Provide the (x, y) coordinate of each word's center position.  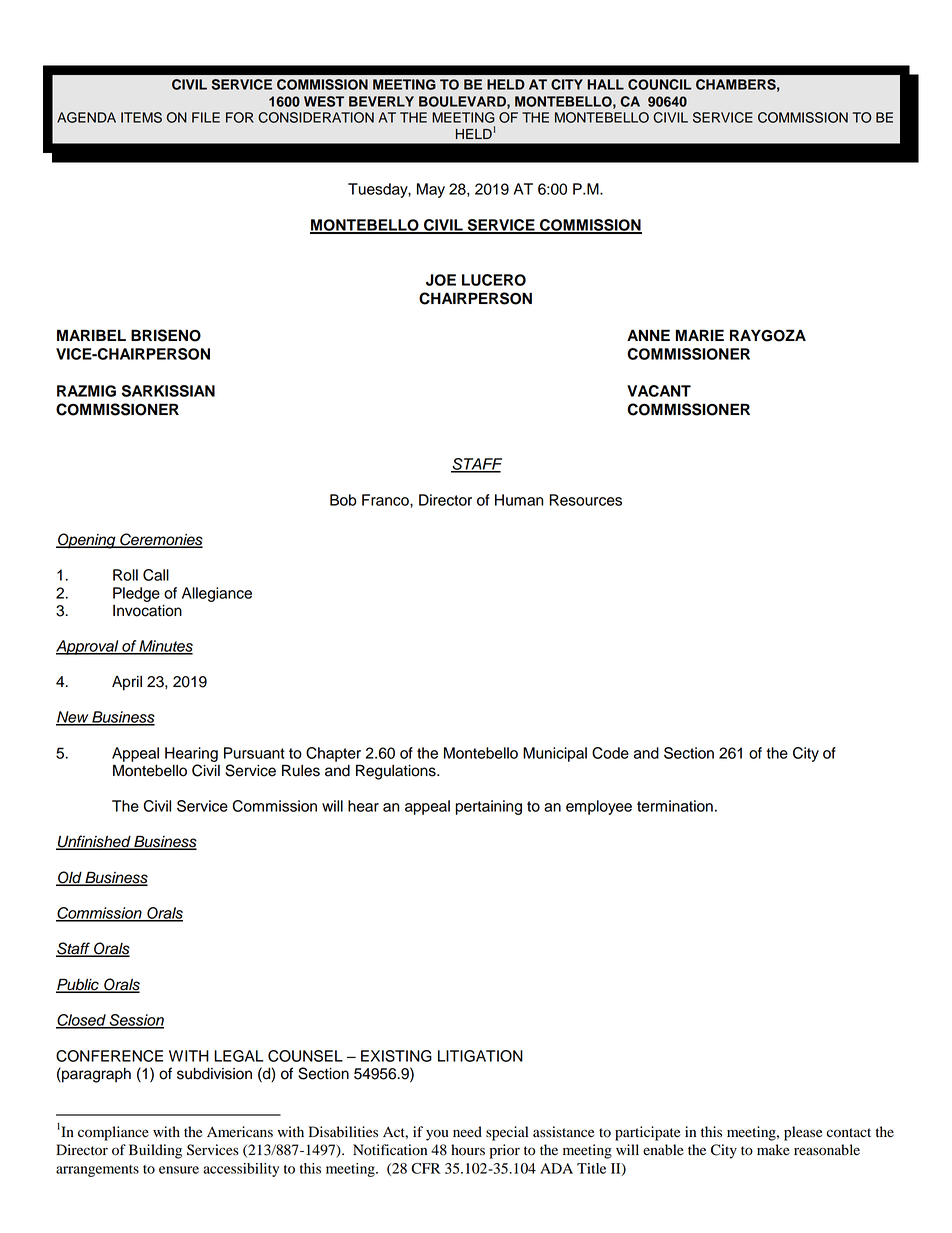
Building (155, 1151)
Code (610, 753)
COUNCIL (660, 84)
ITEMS (141, 117)
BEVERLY (381, 101)
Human (519, 500)
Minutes (165, 647)
